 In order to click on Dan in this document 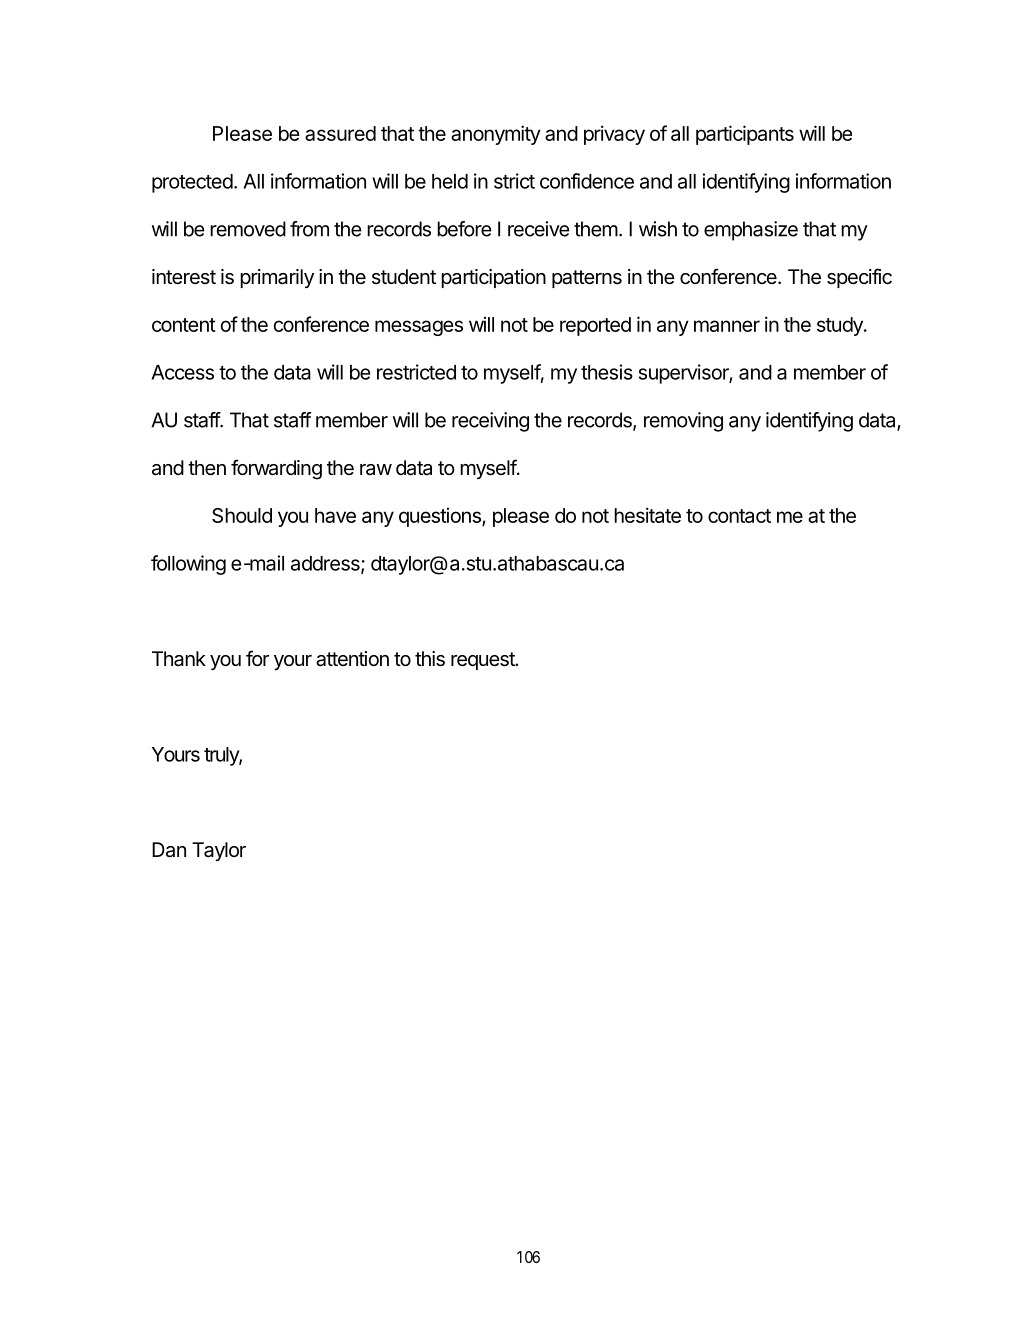, I will do `click(169, 850)`.
